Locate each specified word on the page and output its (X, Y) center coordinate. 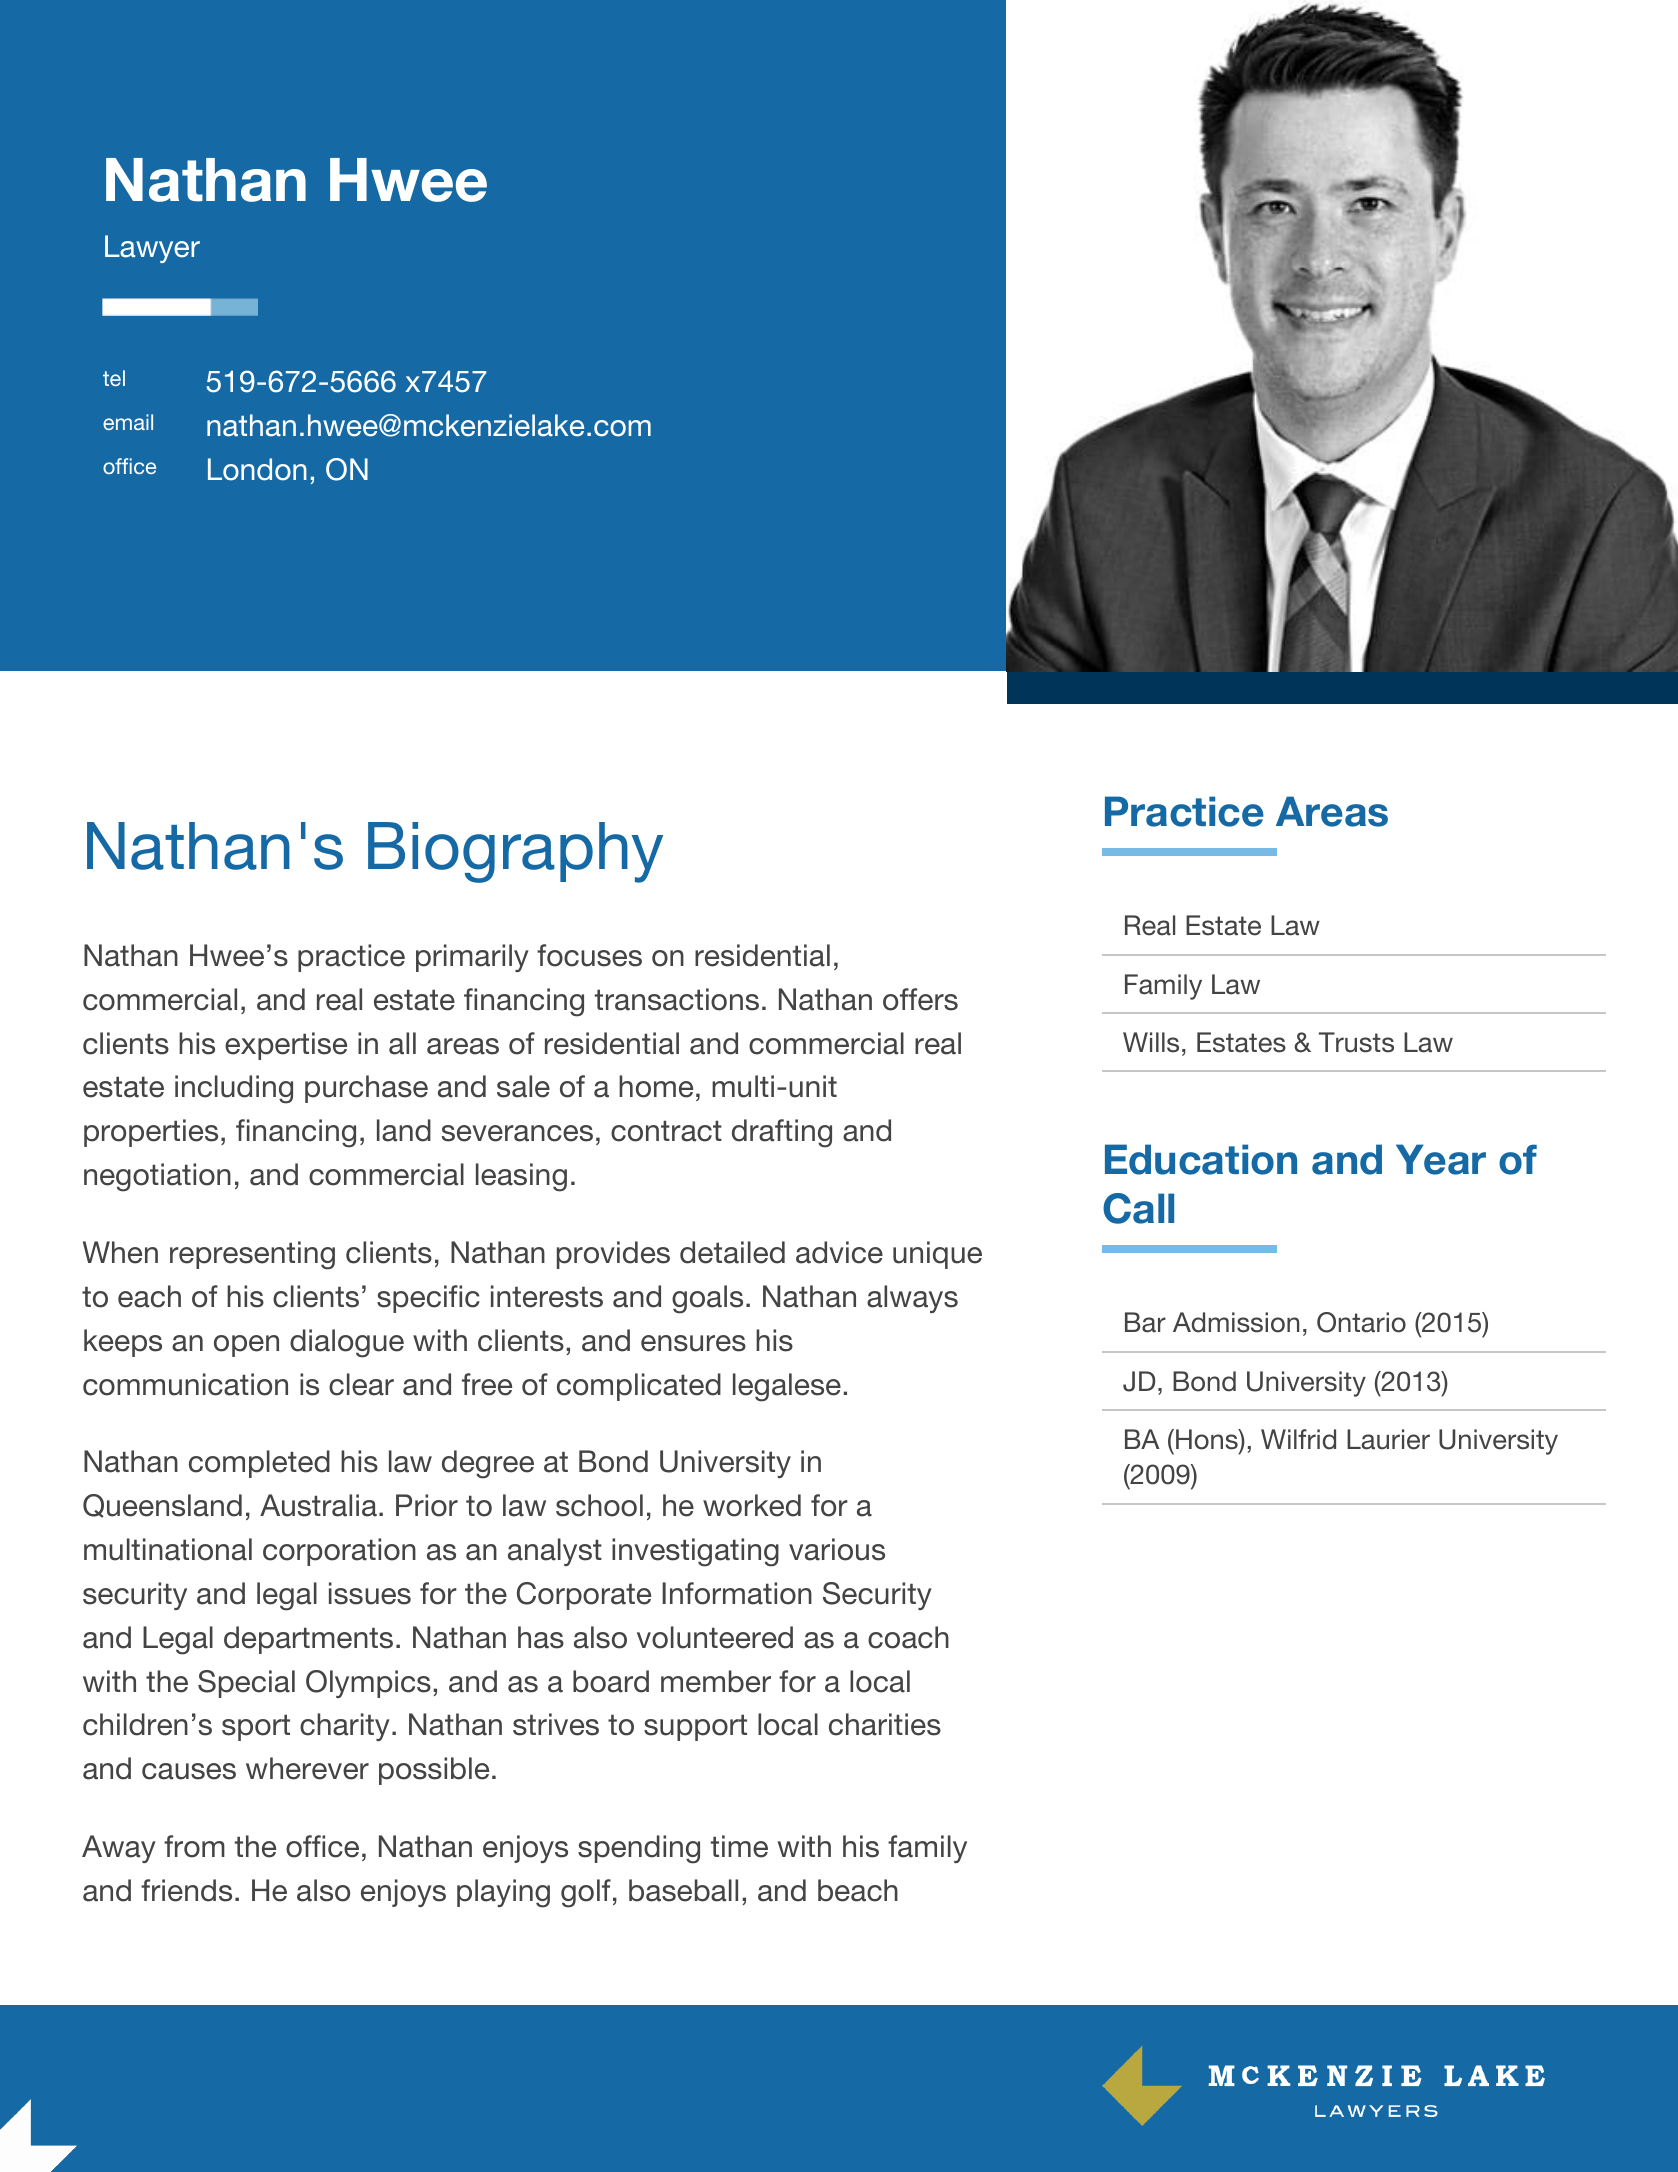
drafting (782, 1133)
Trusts (1356, 1042)
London (257, 469)
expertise (286, 1046)
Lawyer (152, 249)
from (194, 1846)
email (128, 422)
